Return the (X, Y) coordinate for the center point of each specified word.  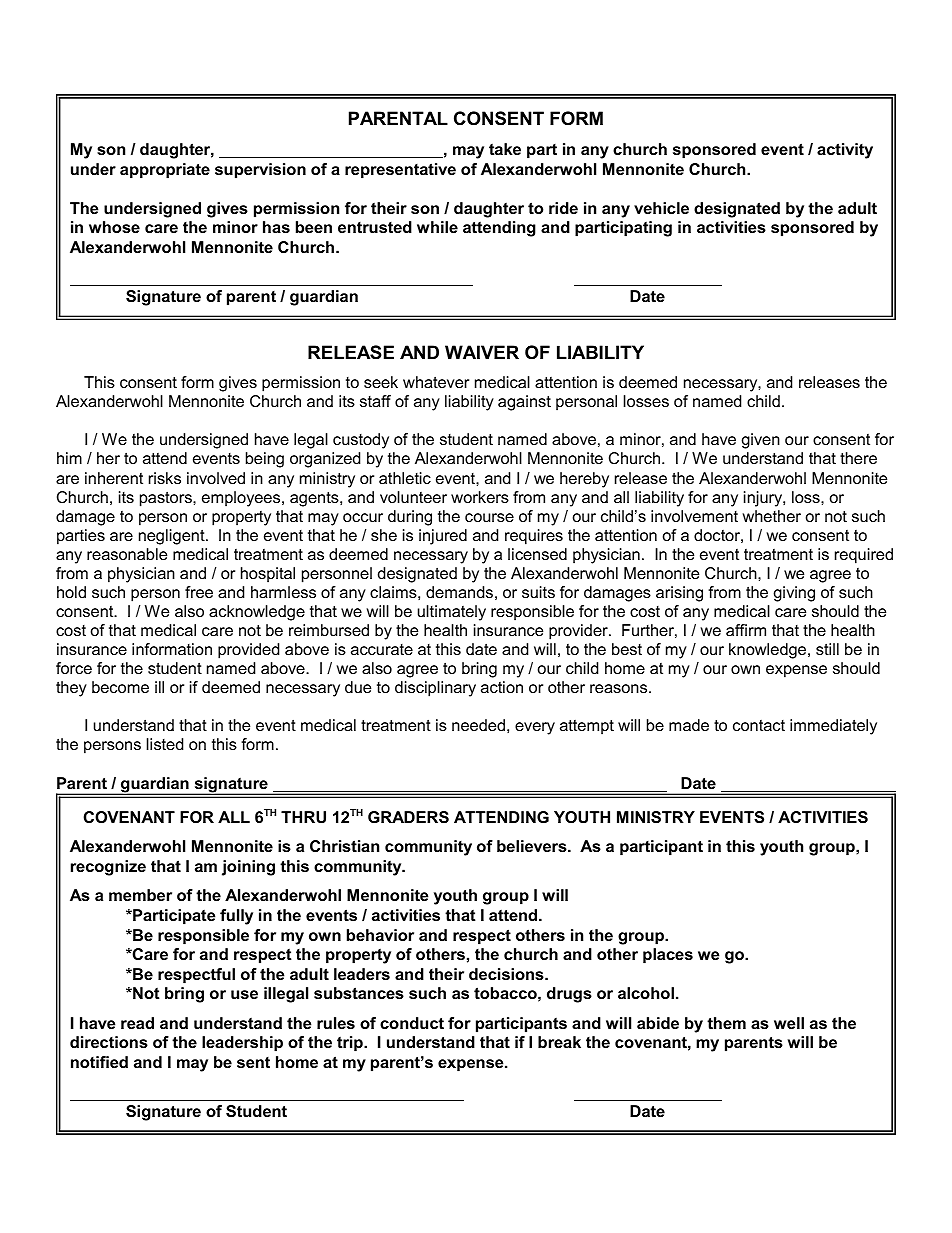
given (761, 441)
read (137, 1023)
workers (480, 497)
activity (845, 151)
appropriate (165, 171)
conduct (412, 1023)
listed (165, 744)
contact (759, 725)
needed (478, 725)
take (505, 149)
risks (165, 478)
